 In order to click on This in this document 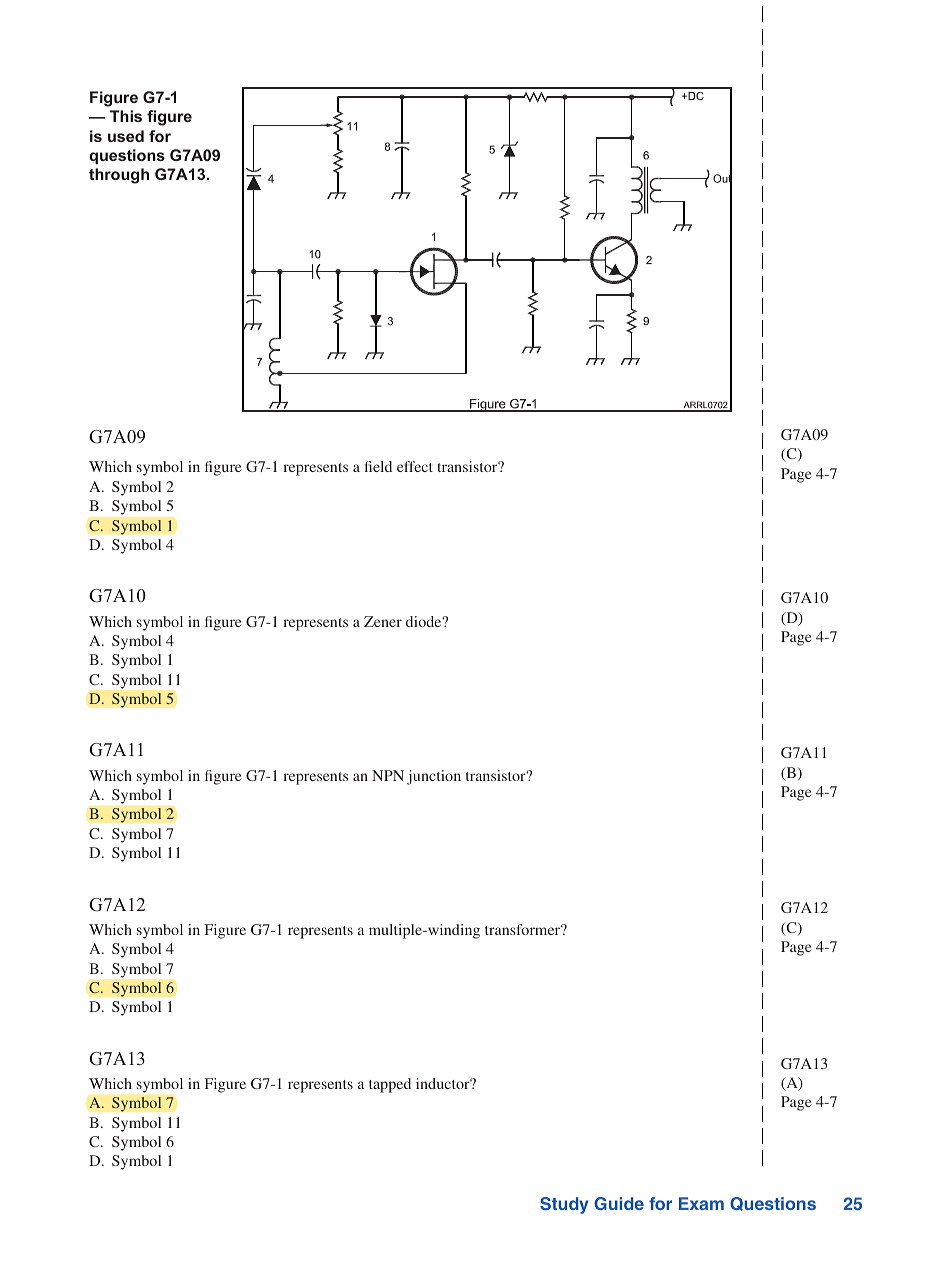, I will do `click(126, 116)`.
